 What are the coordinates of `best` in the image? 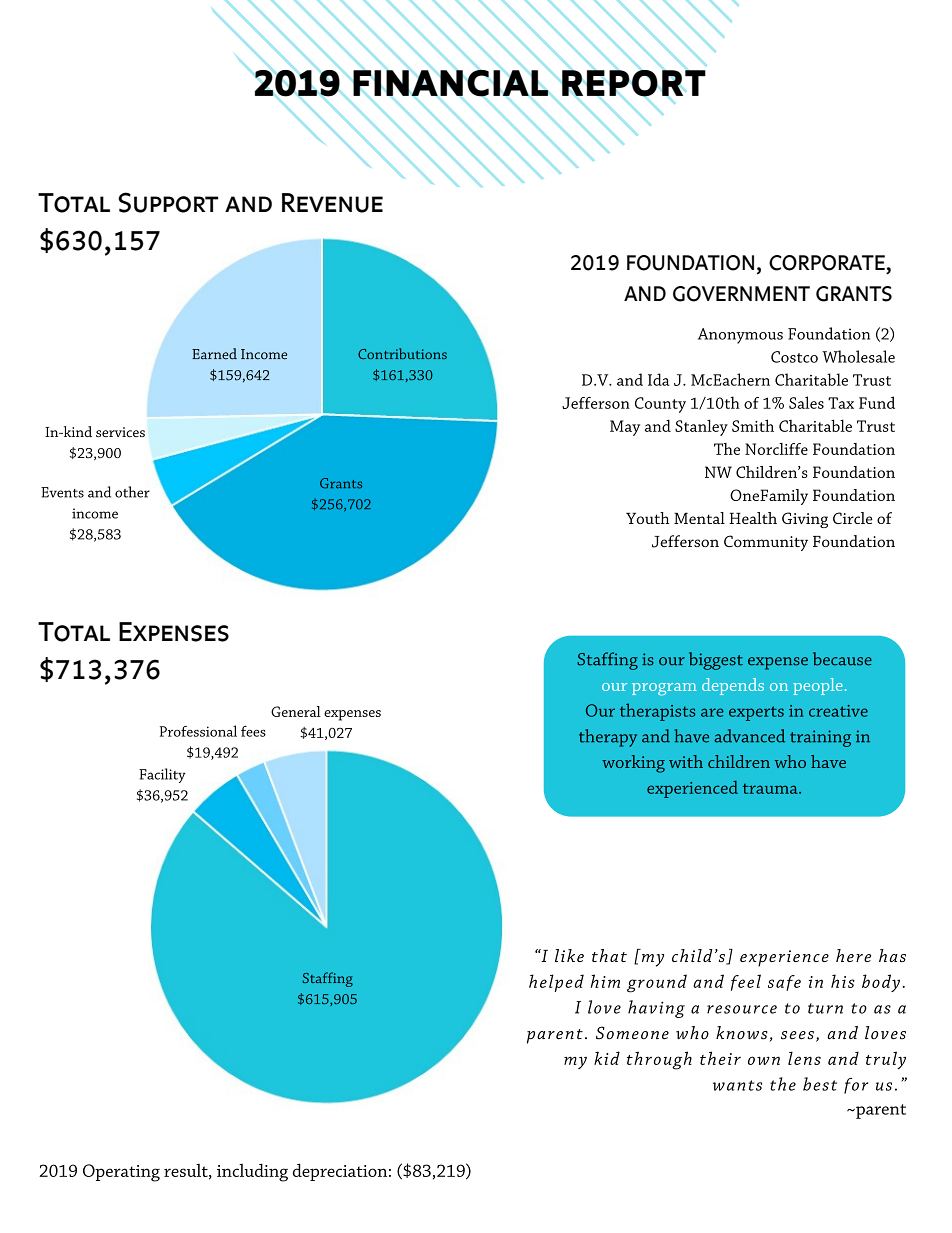 It's located at (820, 1084).
